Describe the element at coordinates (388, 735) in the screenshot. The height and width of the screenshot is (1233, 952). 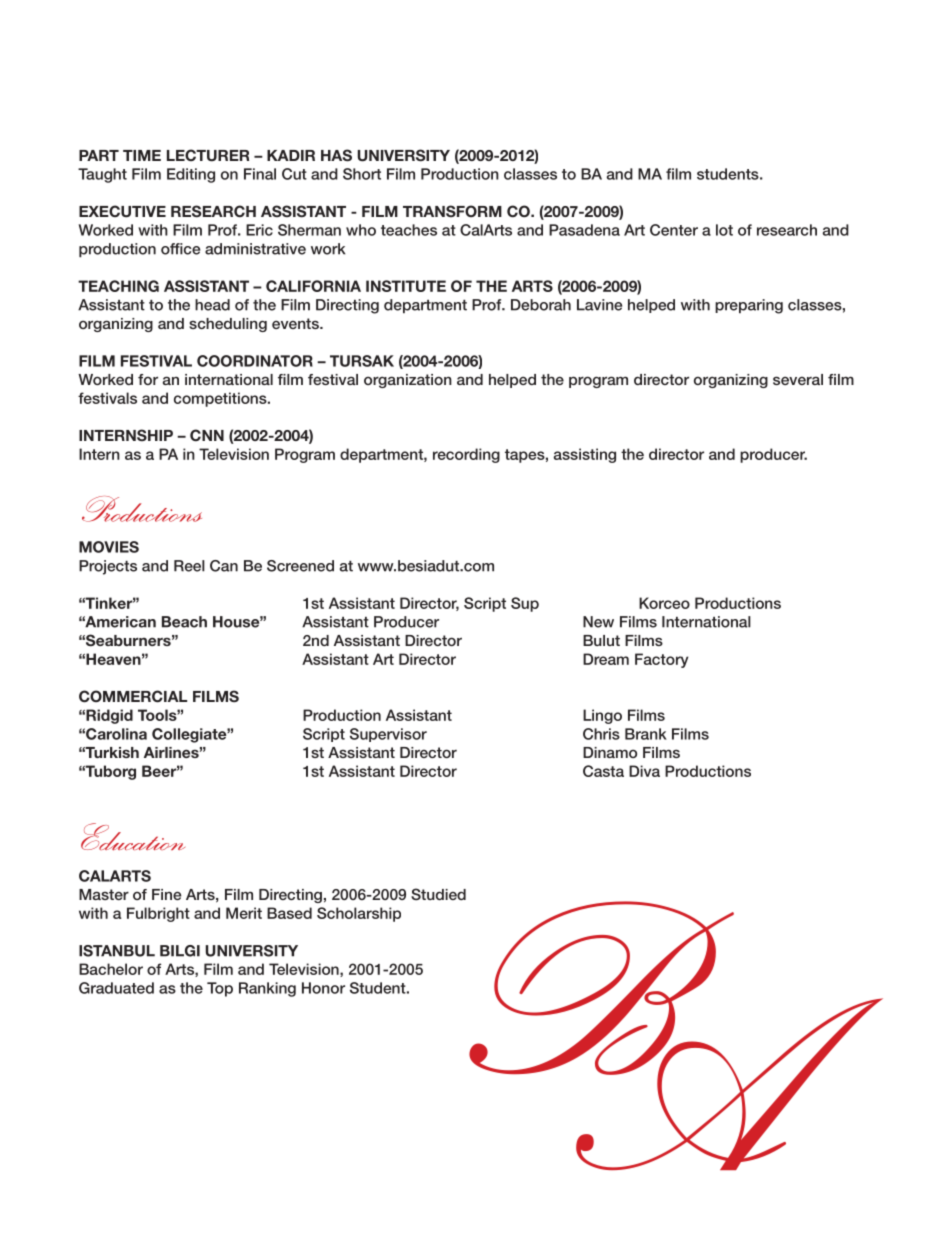
I see `Supervisor` at that location.
